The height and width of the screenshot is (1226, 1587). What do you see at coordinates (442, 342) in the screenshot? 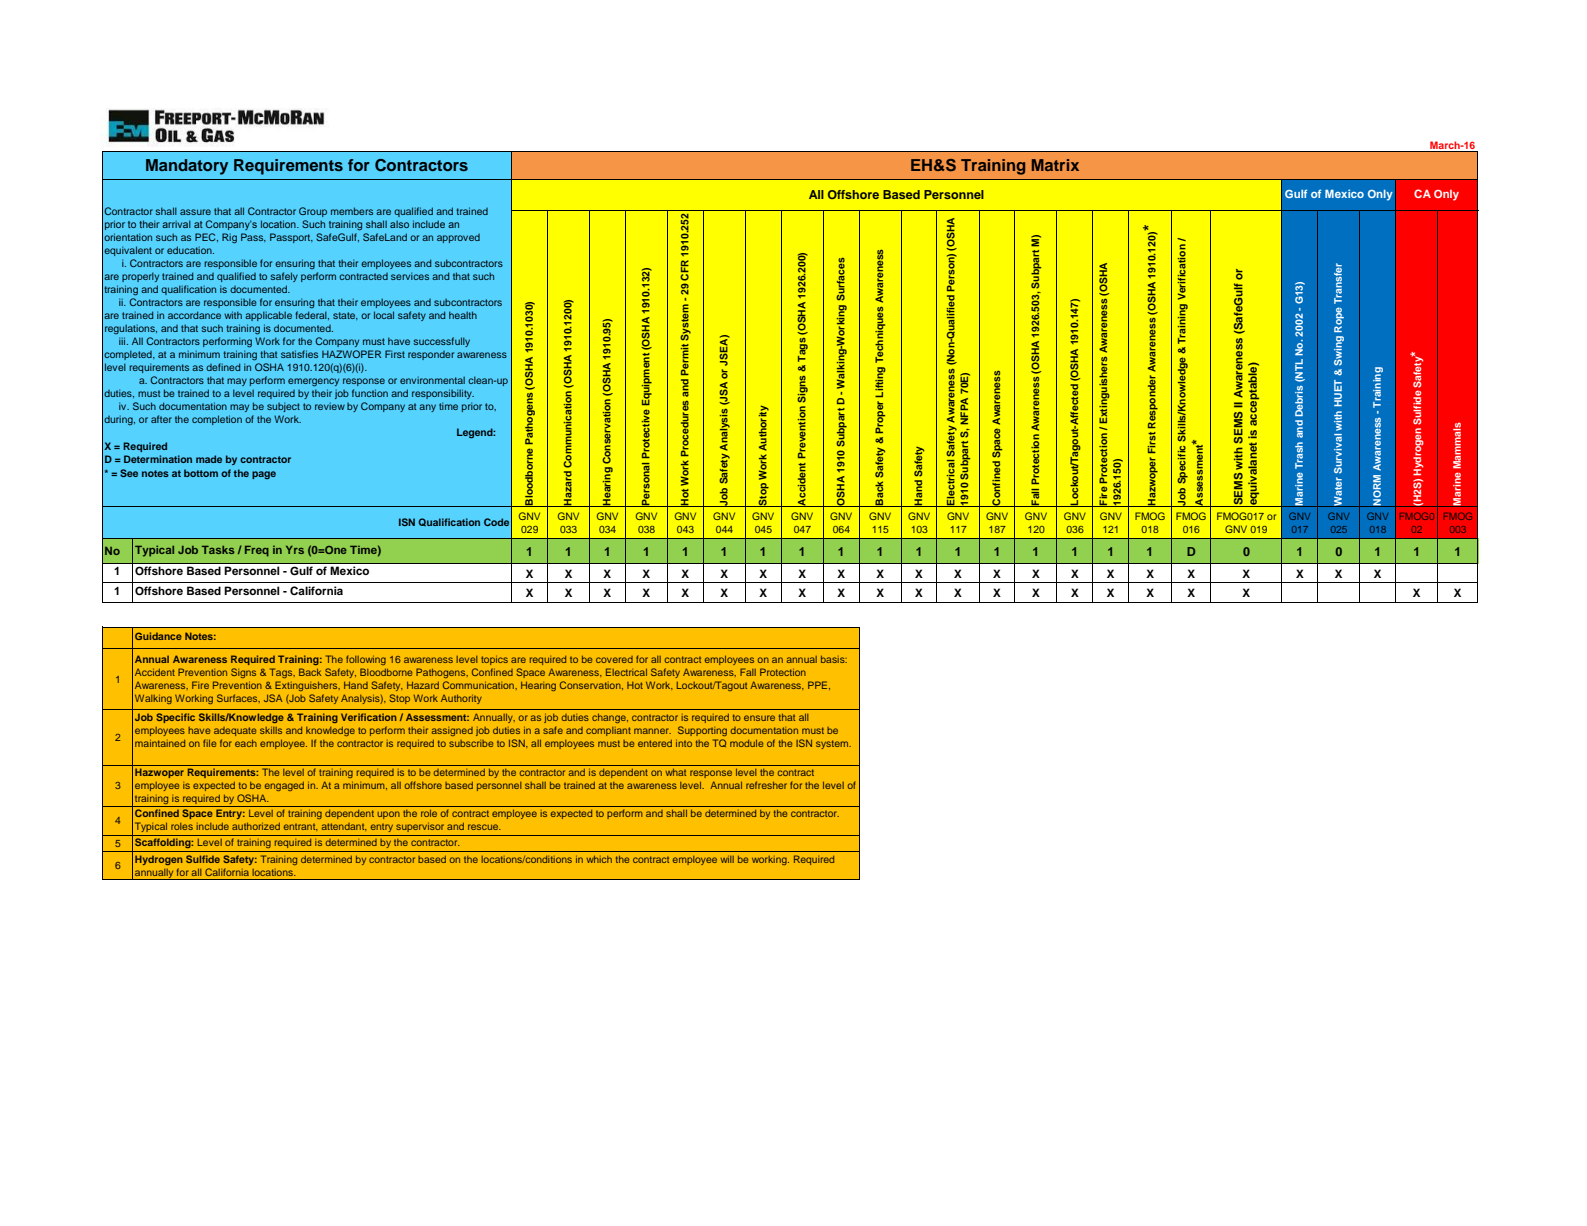
I see `successfully` at bounding box center [442, 342].
